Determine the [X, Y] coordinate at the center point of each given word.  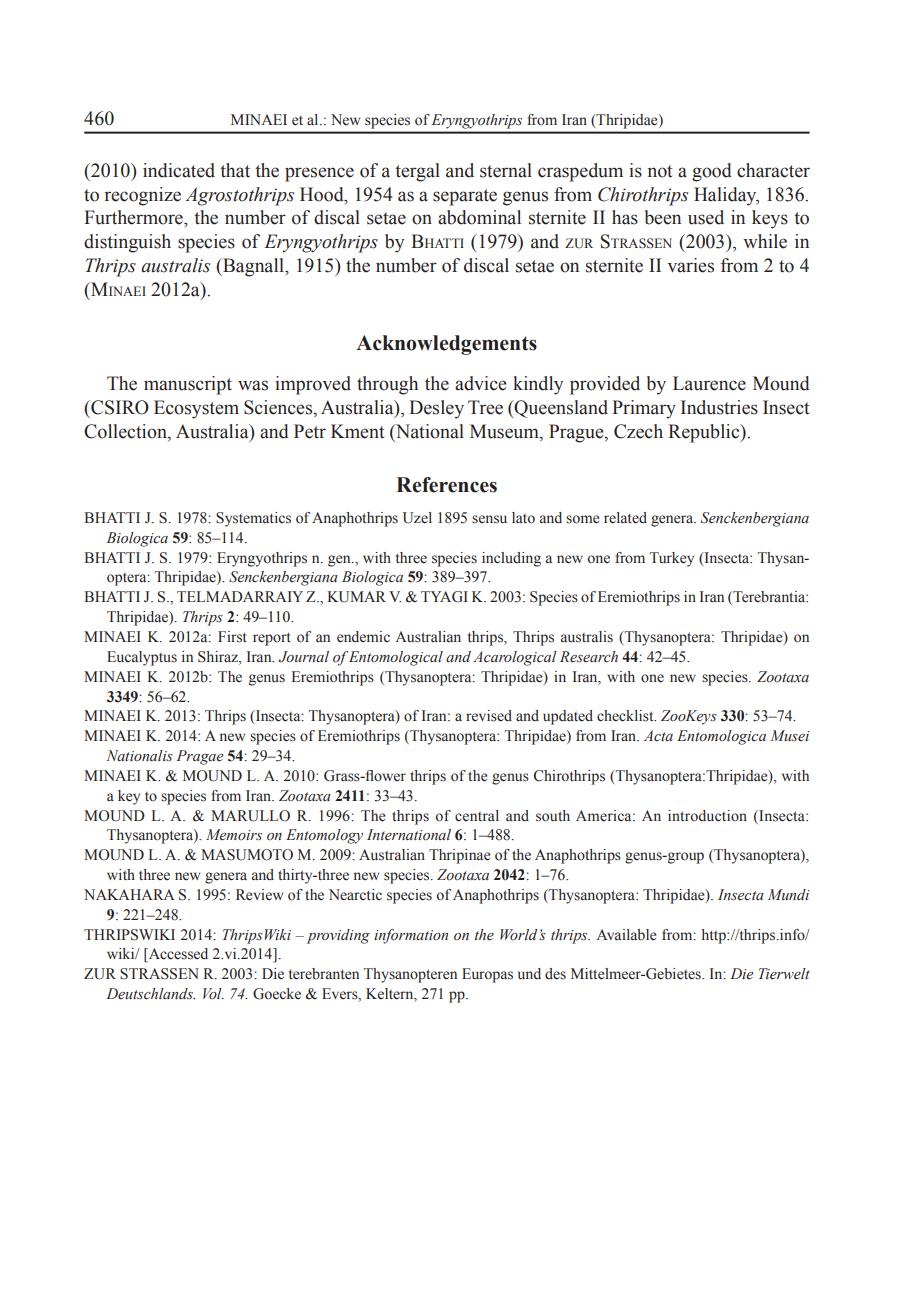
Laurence [709, 383]
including [511, 559]
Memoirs [234, 835]
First [232, 637]
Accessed [177, 955]
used [706, 217]
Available [626, 935]
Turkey [672, 559]
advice [481, 383]
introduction [707, 816]
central [477, 816]
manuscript [188, 385]
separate [465, 197]
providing [338, 936]
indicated [179, 170]
